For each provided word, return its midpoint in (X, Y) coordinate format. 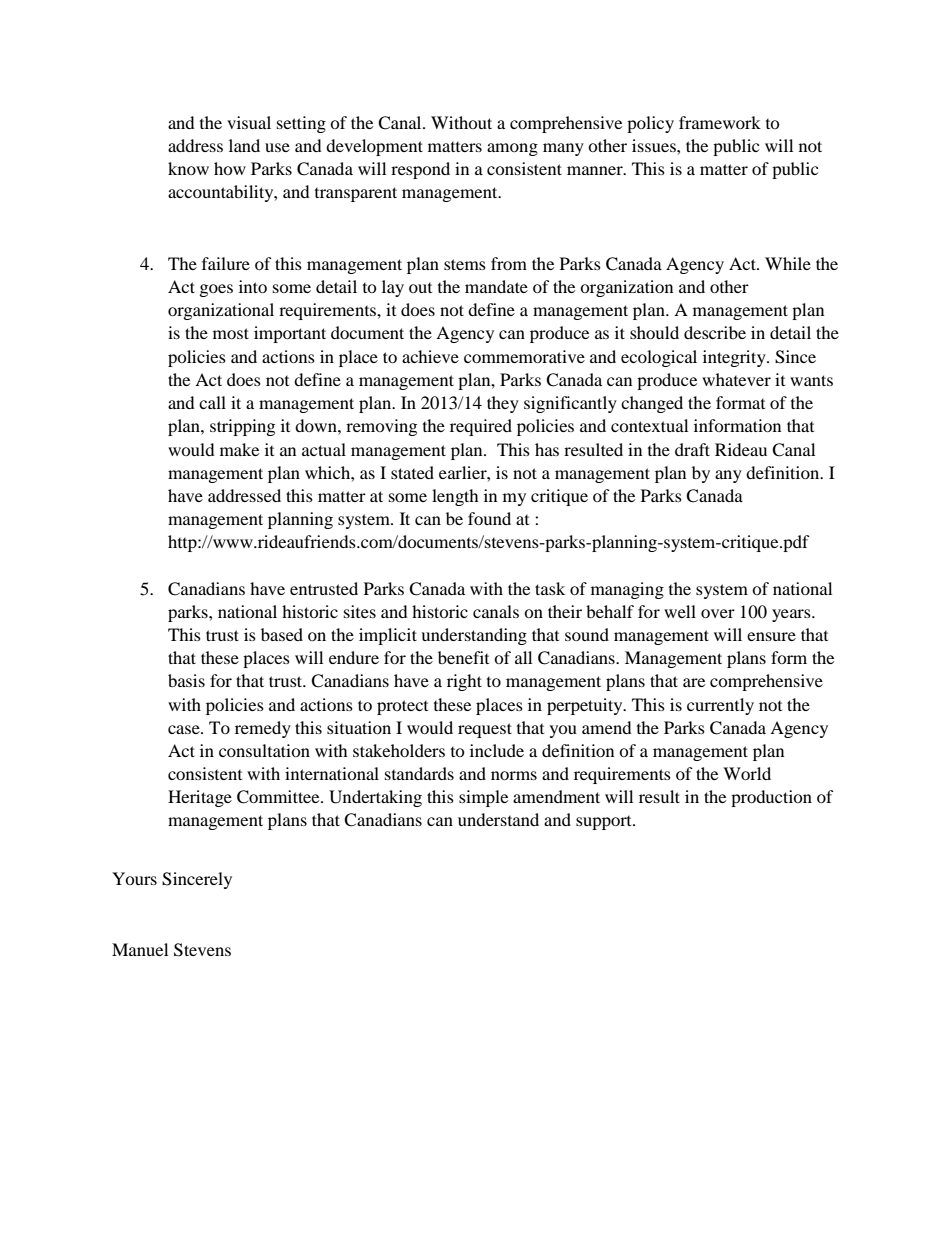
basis (186, 680)
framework (720, 122)
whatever (736, 379)
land (244, 145)
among (512, 149)
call (212, 402)
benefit (463, 657)
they (503, 404)
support (605, 823)
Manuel (140, 949)
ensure (771, 636)
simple (483, 798)
